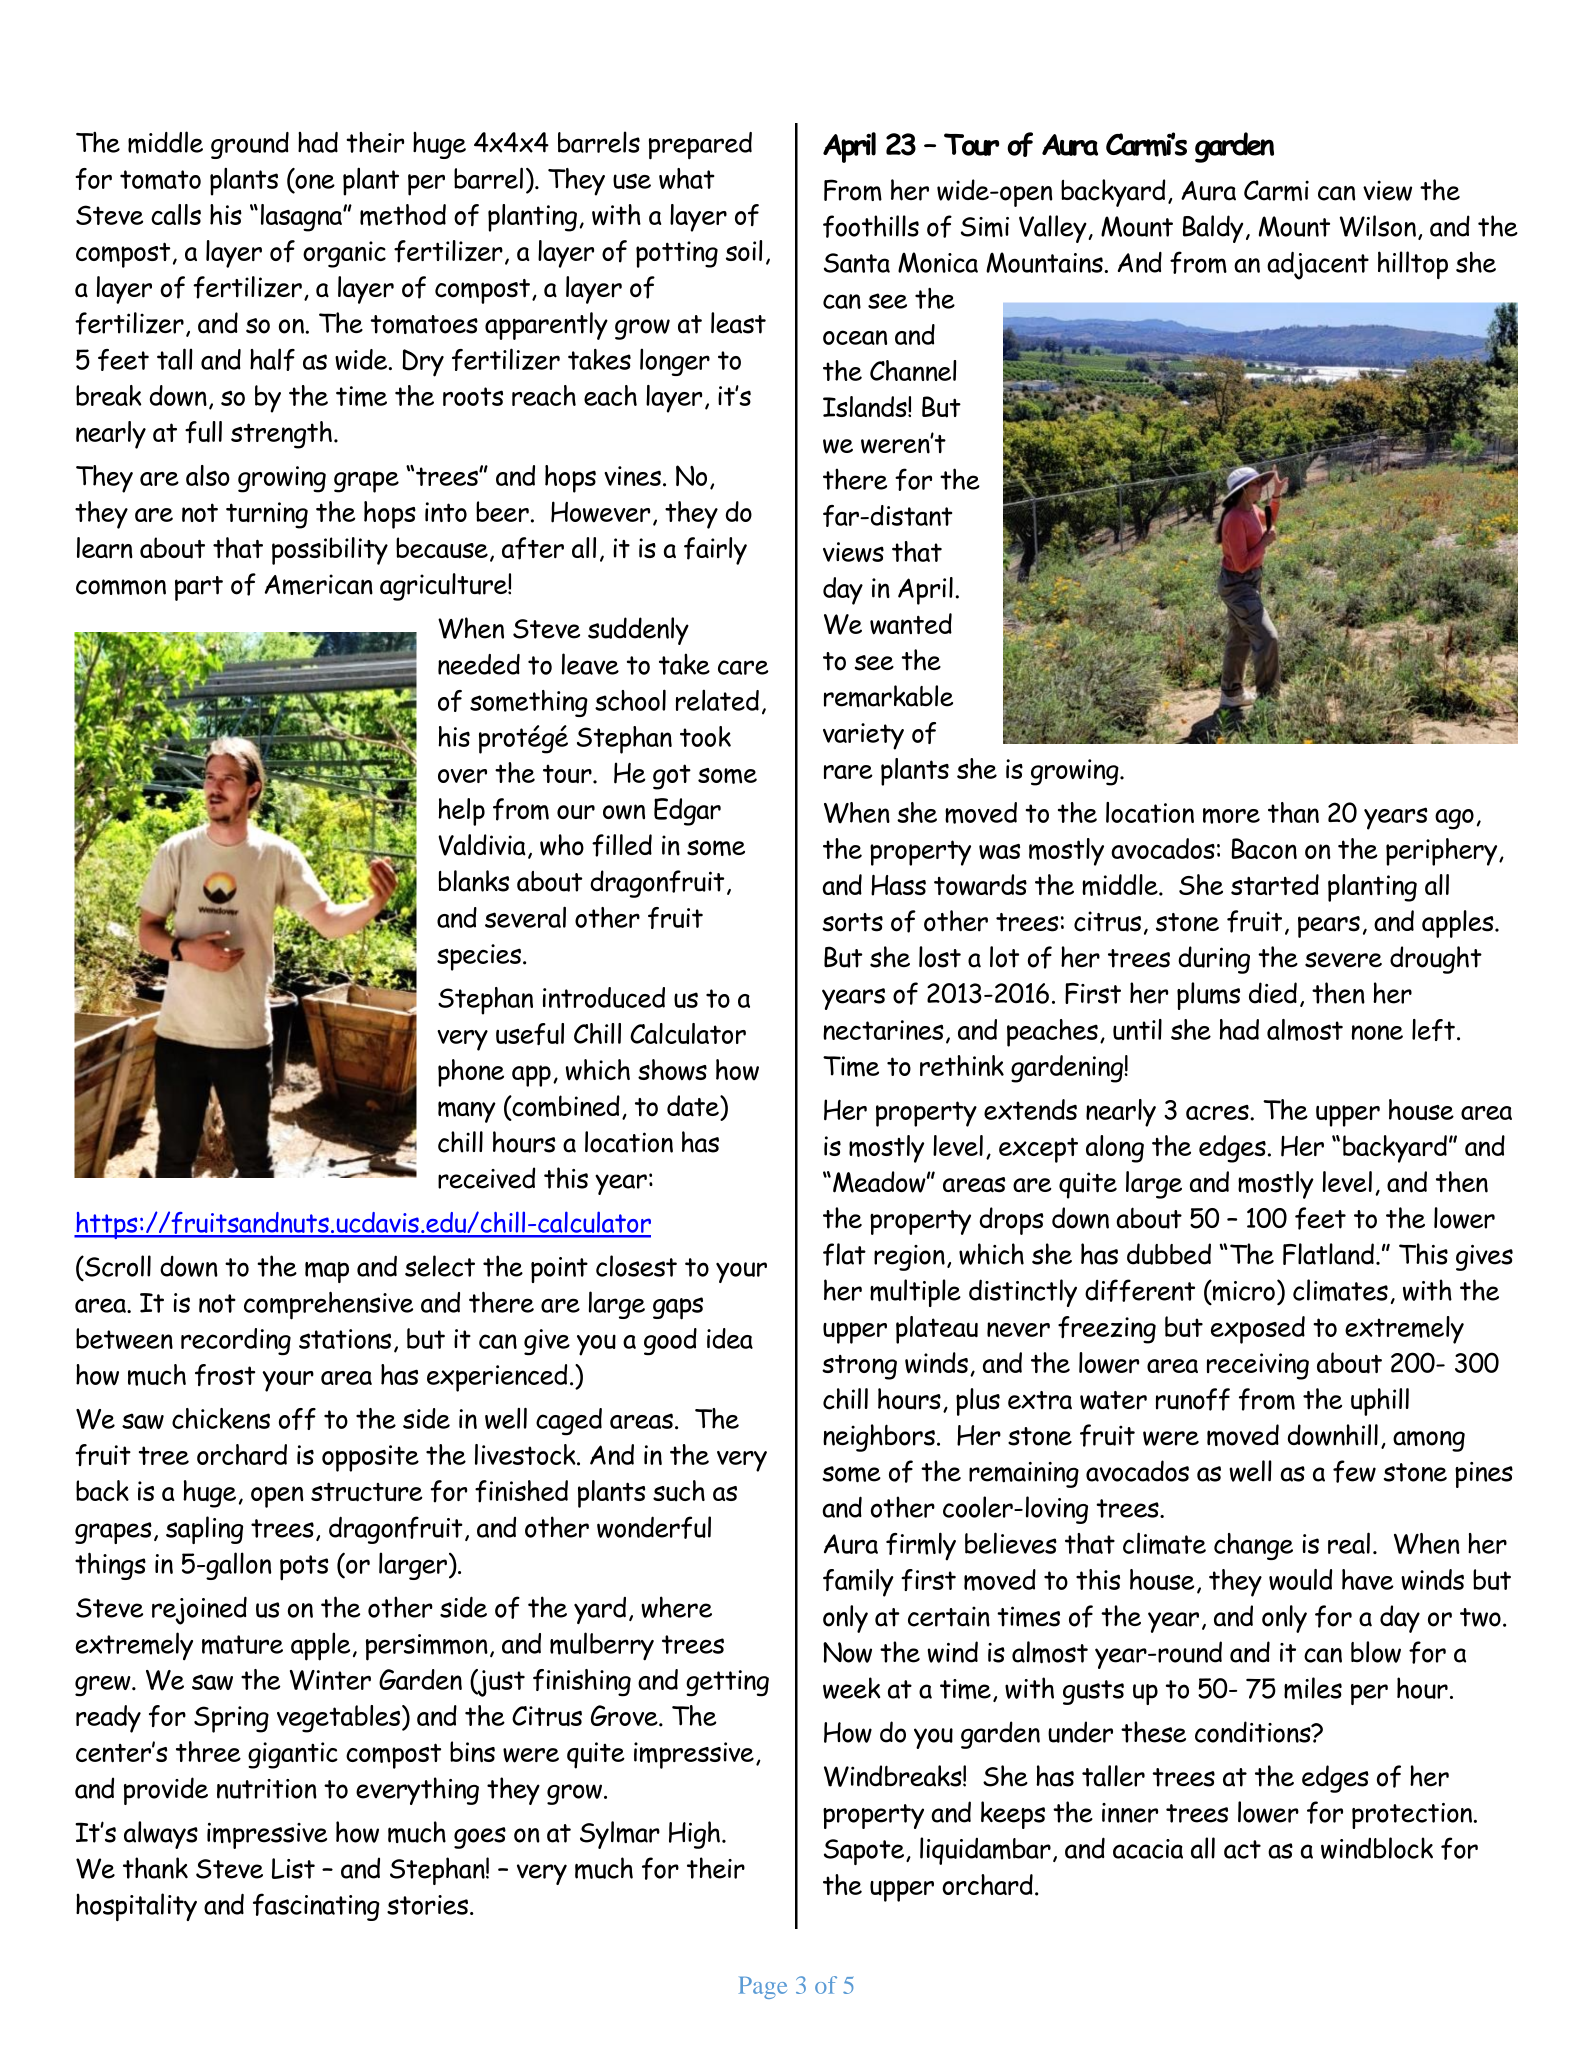 This page has height=2055, width=1588. What do you see at coordinates (763, 1988) in the page?
I see `Page` at bounding box center [763, 1988].
